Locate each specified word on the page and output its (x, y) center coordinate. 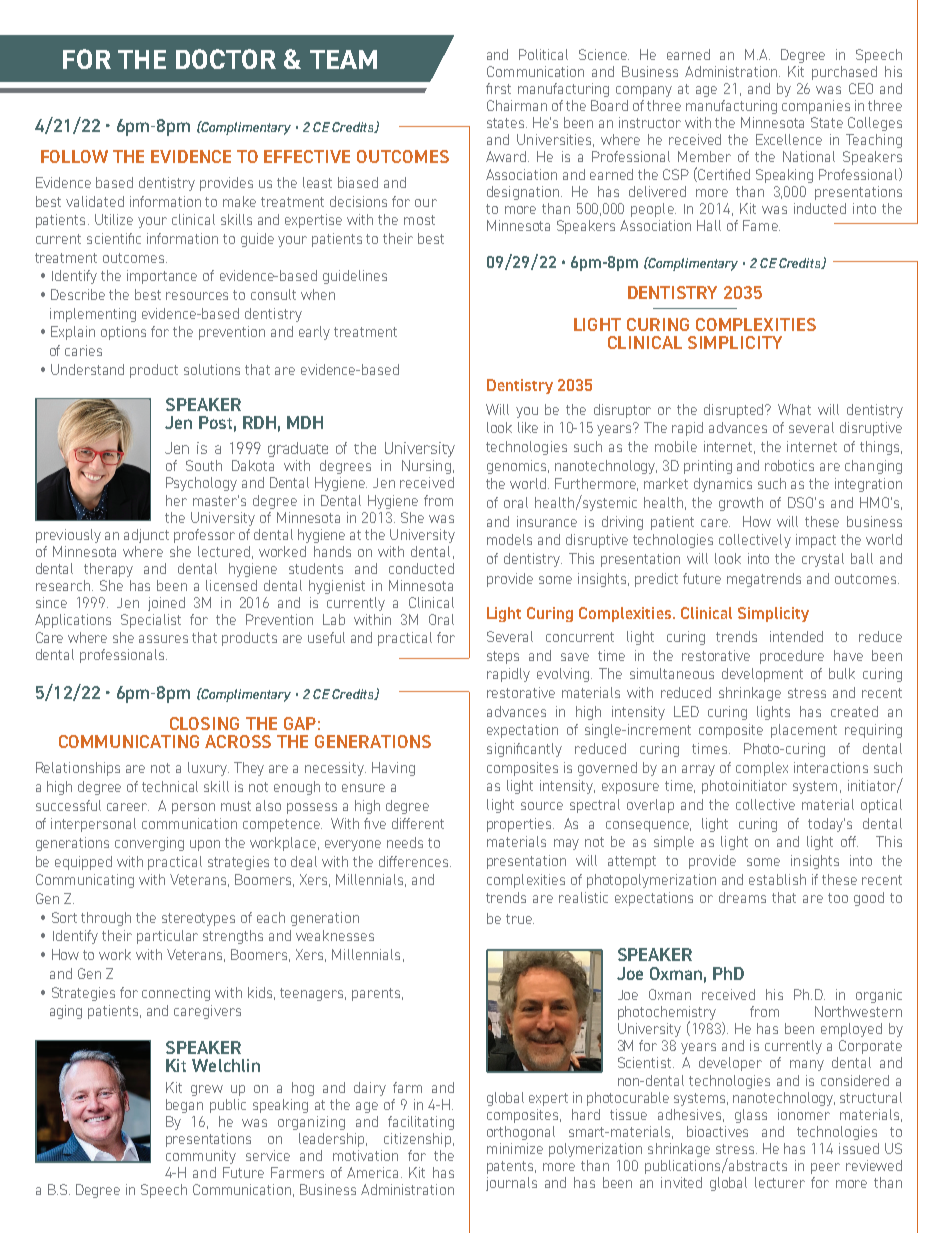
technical (170, 786)
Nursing (426, 467)
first (498, 88)
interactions (831, 767)
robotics (789, 465)
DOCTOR (226, 59)
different (418, 823)
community (201, 1157)
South (204, 465)
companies (816, 107)
